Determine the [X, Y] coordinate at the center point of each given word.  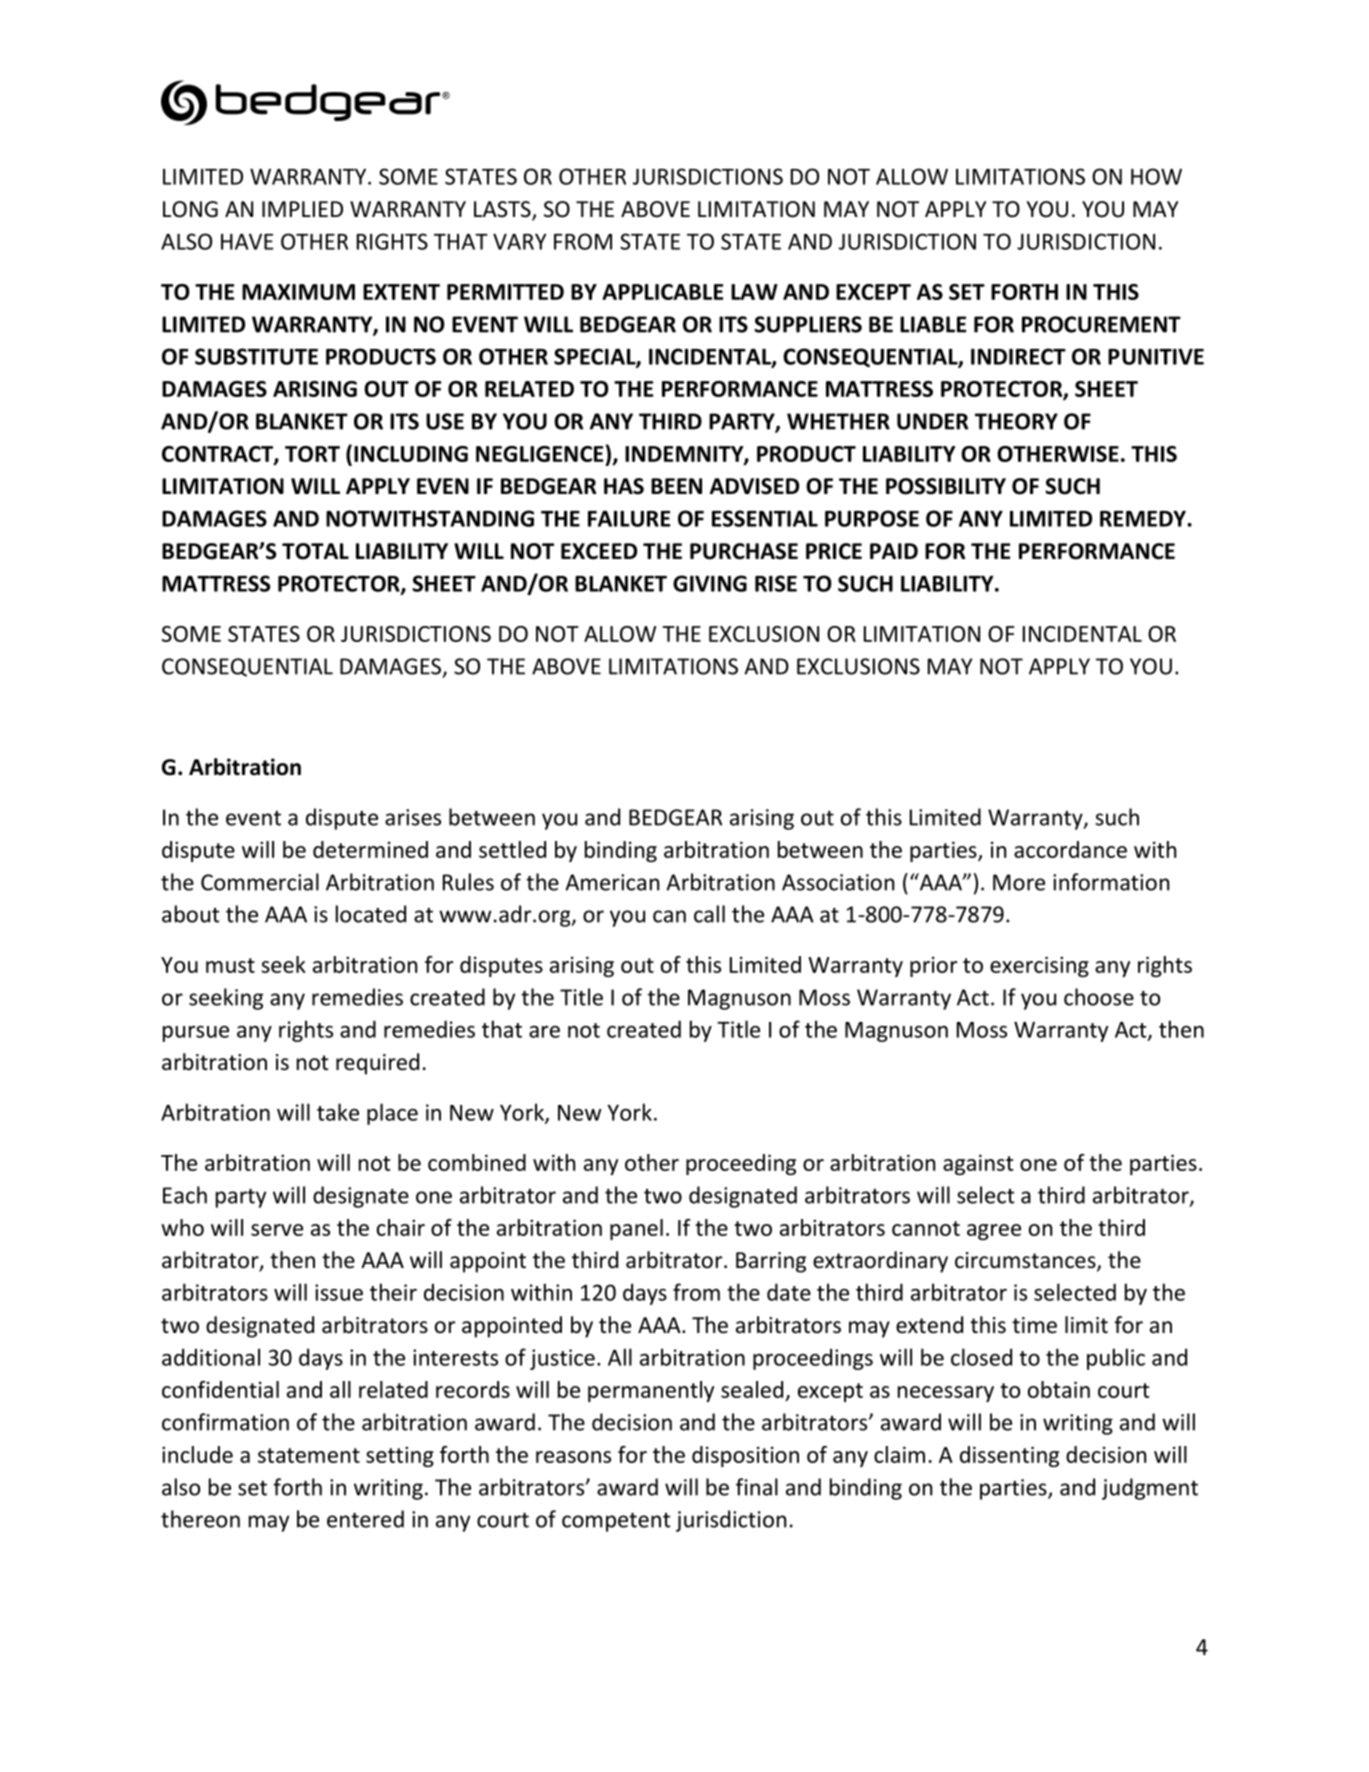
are [544, 1032]
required [377, 1064]
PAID [894, 551]
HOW [1156, 176]
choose [1099, 997]
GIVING [710, 583]
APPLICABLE [662, 292]
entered [365, 1519]
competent [616, 1522]
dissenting [1009, 1456]
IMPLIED [302, 209]
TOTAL [315, 551]
